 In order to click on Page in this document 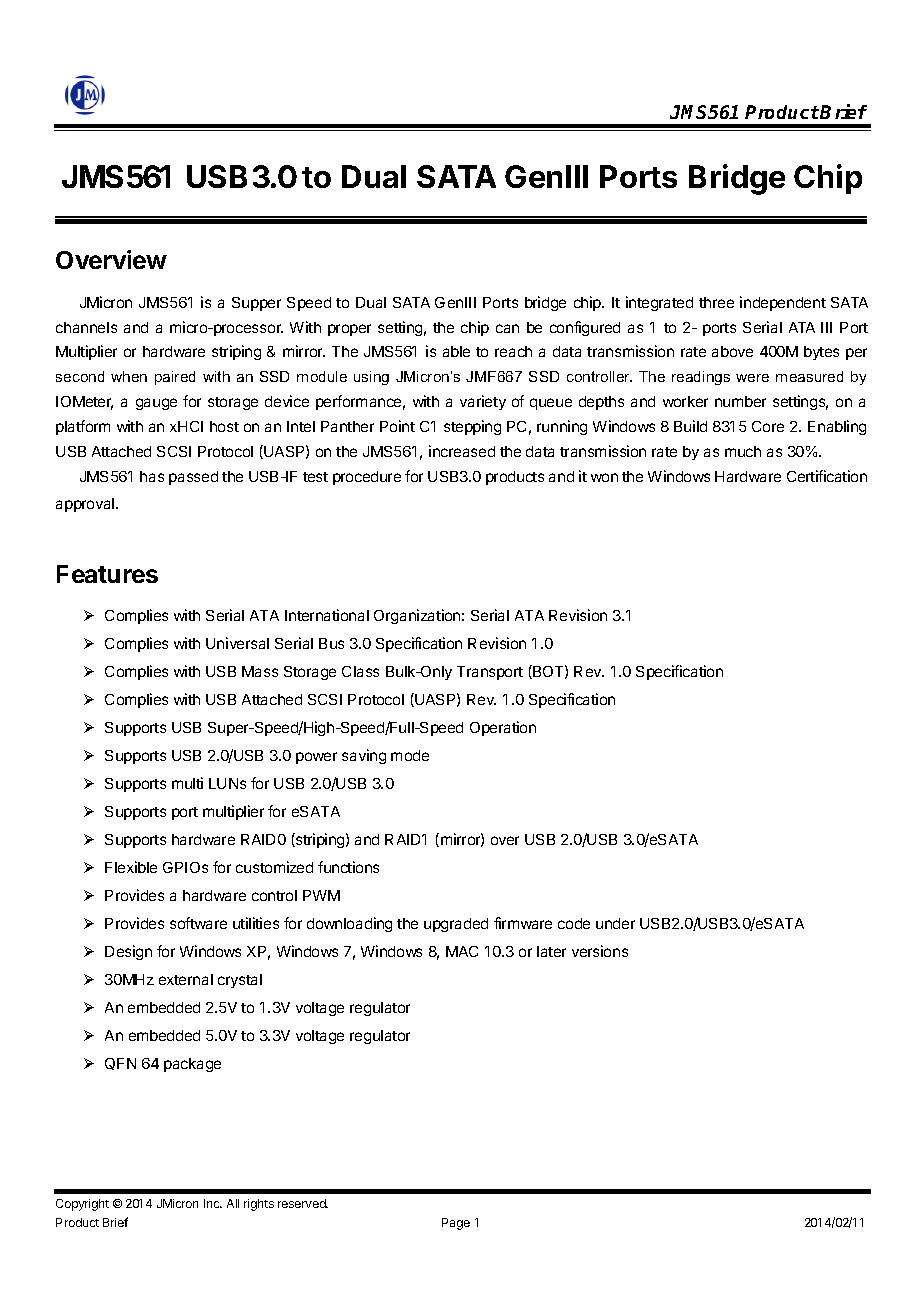, I will do `click(456, 1224)`.
